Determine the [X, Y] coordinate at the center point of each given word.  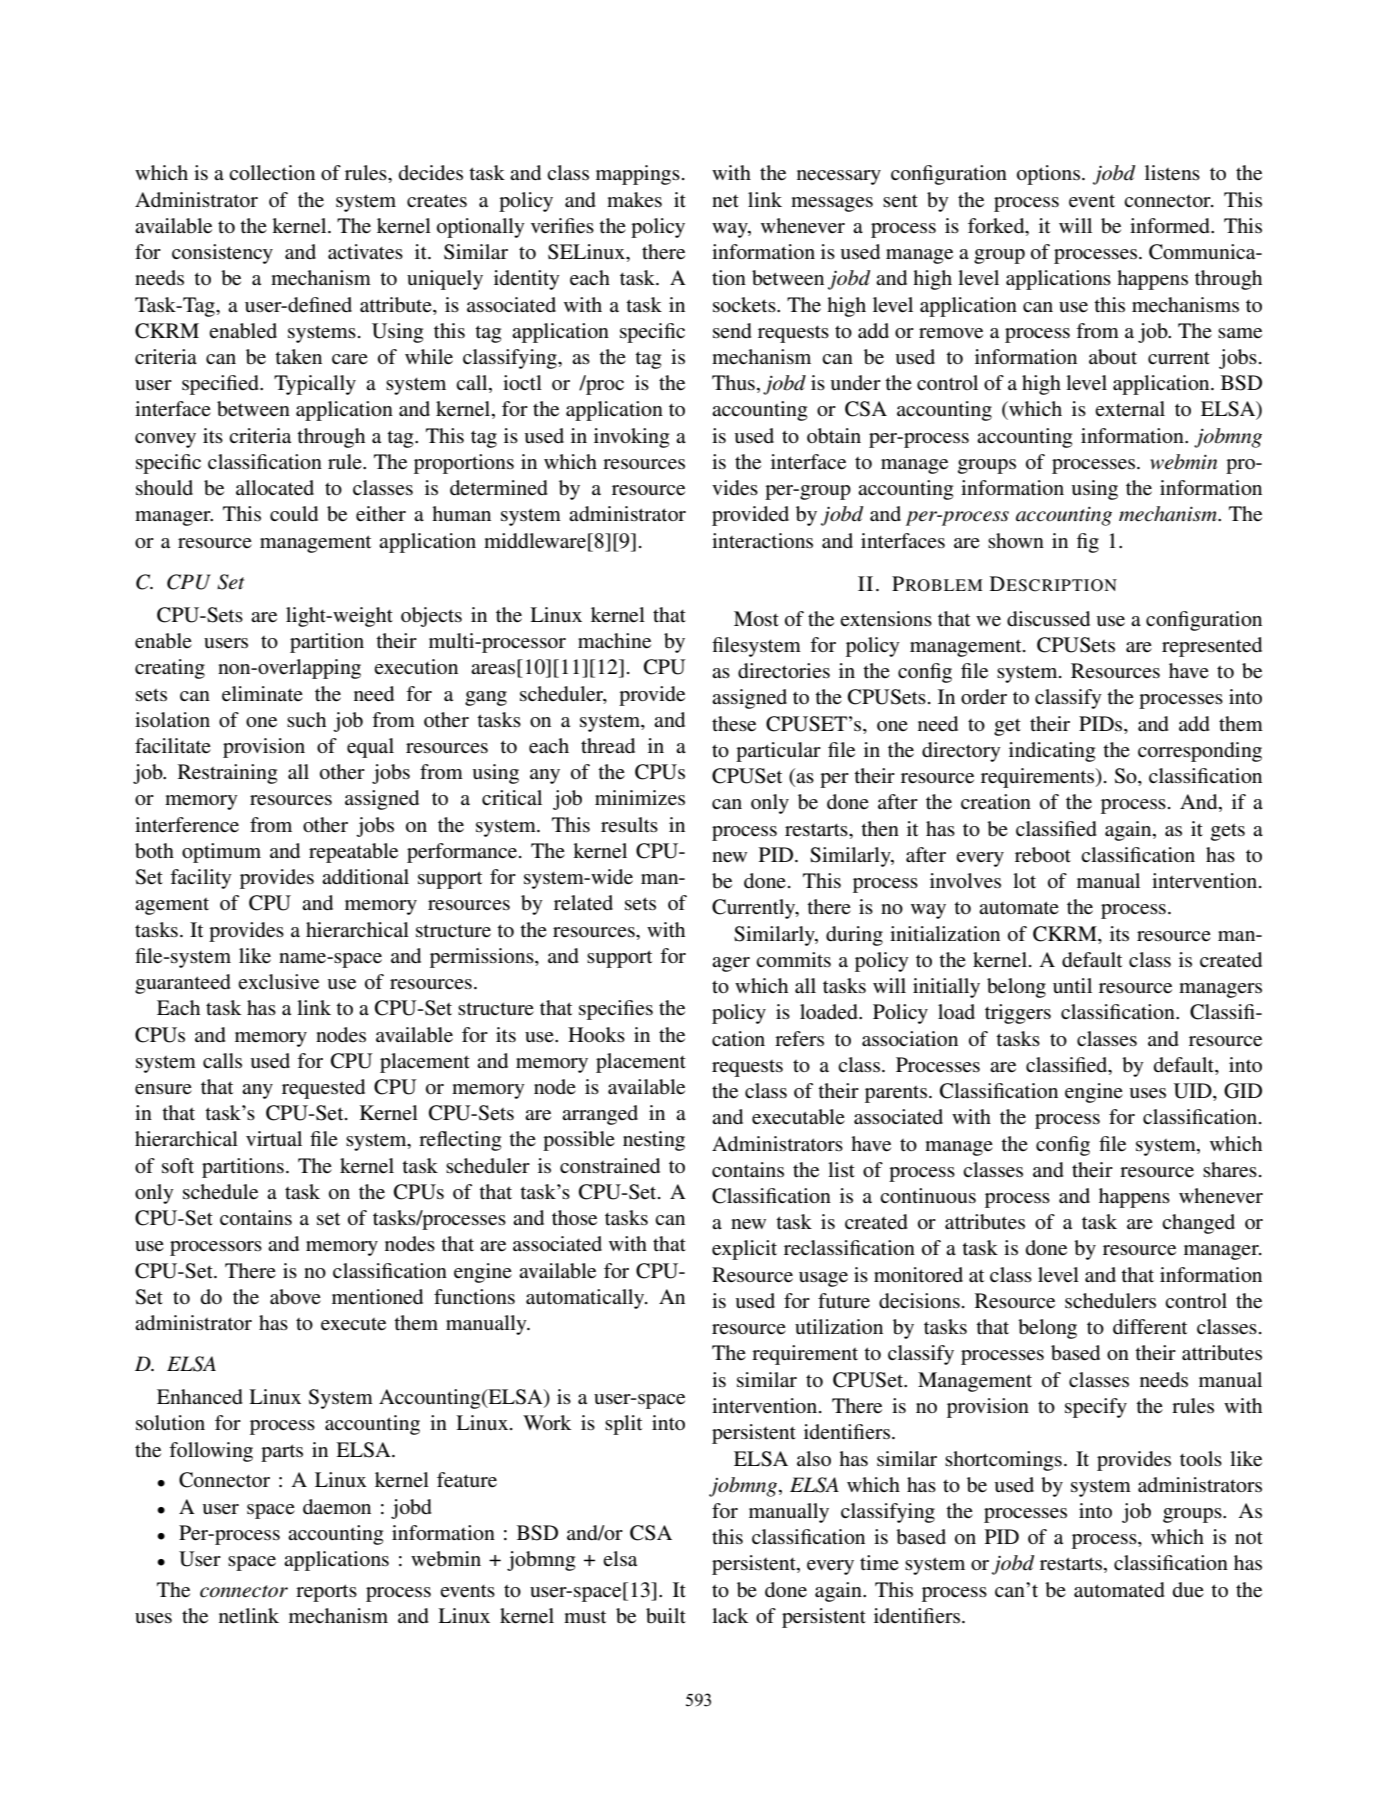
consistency [222, 254]
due [1188, 1589]
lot [1024, 880]
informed [1171, 226]
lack [730, 1615]
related [583, 903]
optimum [221, 853]
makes [634, 200]
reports [326, 1593]
